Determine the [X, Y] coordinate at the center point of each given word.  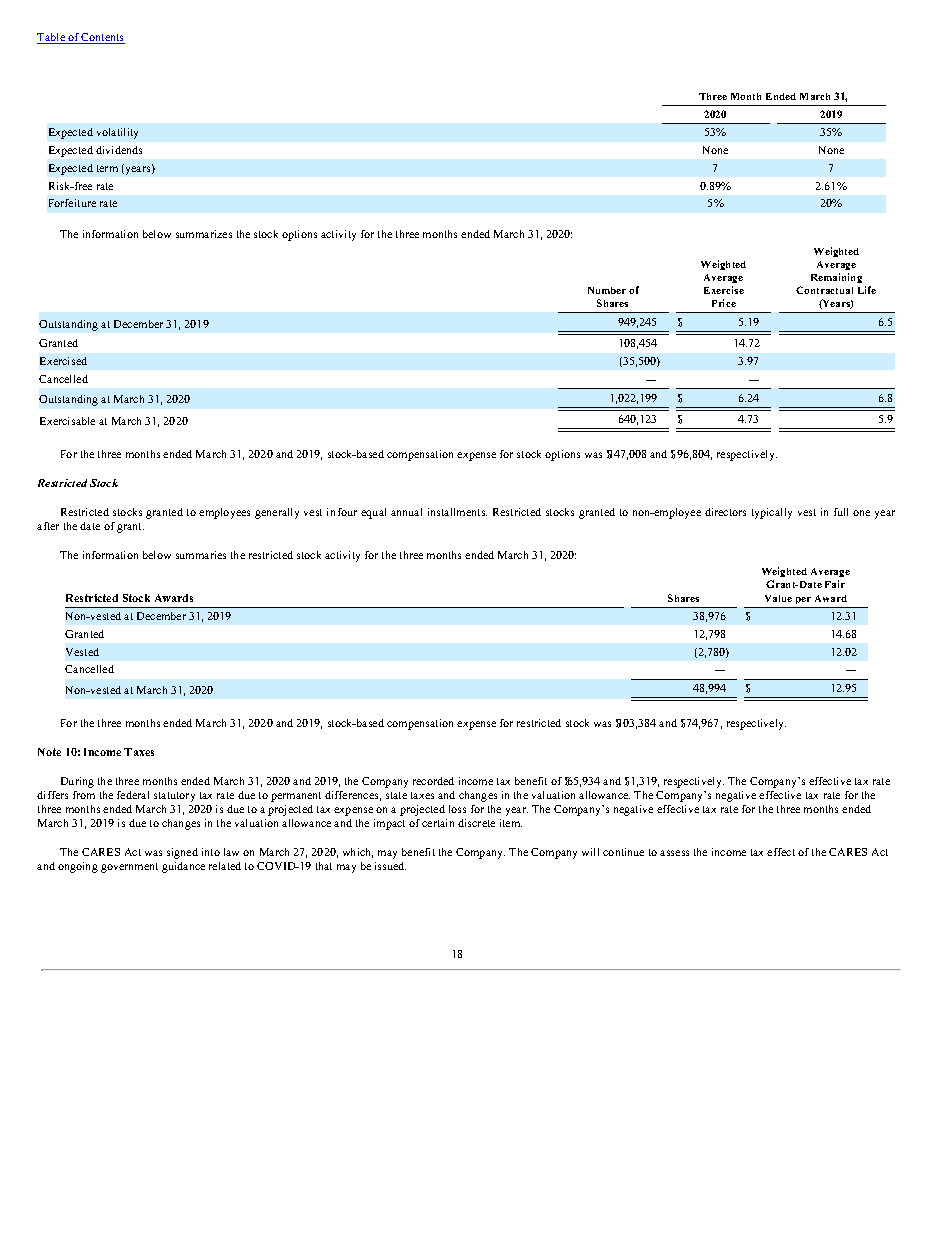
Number [607, 290]
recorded [433, 781]
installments [457, 512]
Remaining [836, 278]
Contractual [824, 290]
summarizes [204, 234]
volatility [117, 133]
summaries [201, 555]
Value [778, 598]
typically [772, 513]
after [48, 526]
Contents [102, 38]
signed [182, 853]
